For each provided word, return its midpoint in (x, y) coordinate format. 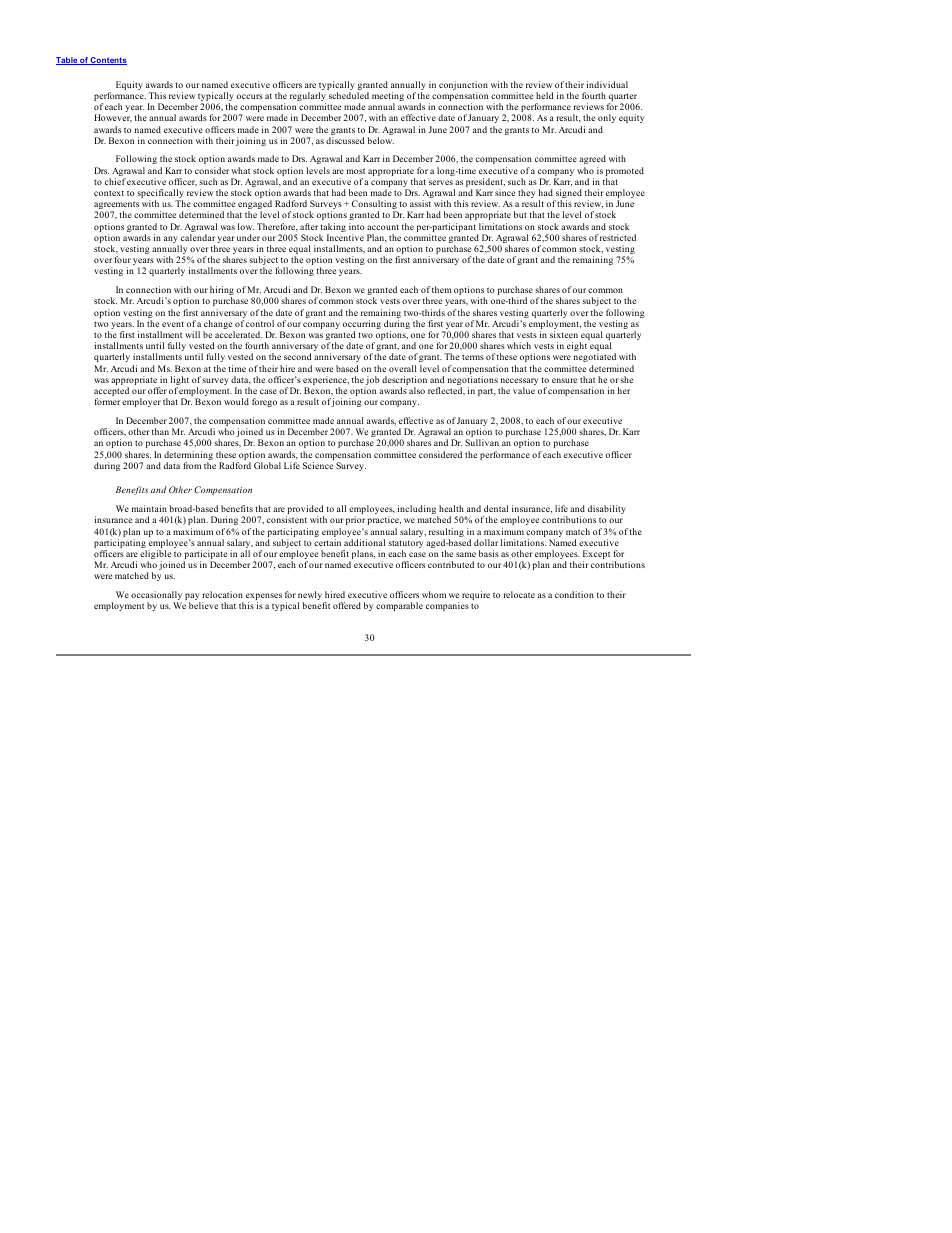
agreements (116, 206)
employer (141, 402)
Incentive (345, 237)
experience (326, 382)
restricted (618, 237)
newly (309, 597)
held (544, 95)
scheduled (349, 95)
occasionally (156, 597)
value (524, 390)
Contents (108, 61)
